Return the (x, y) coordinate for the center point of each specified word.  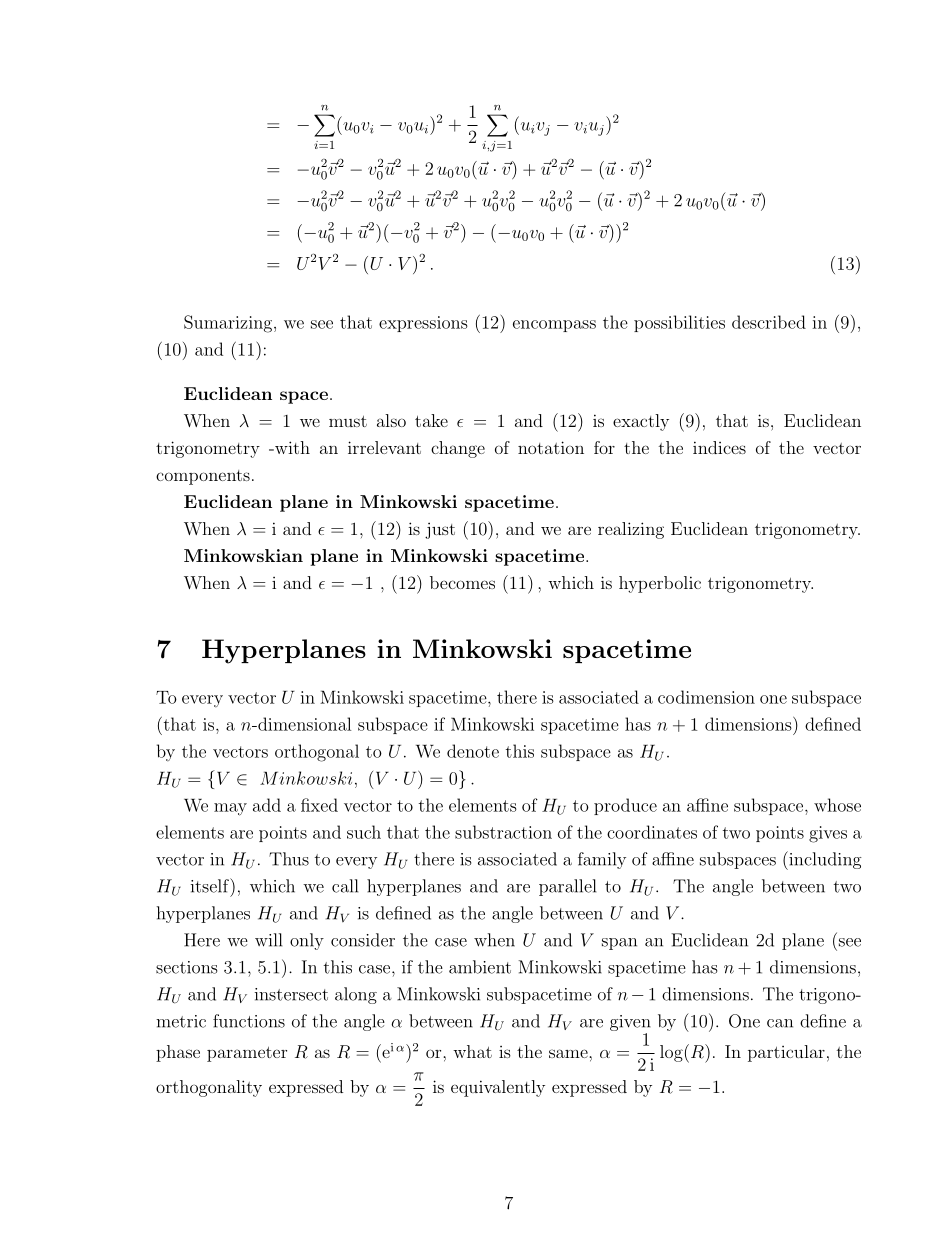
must (348, 421)
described (769, 322)
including (824, 860)
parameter (247, 1054)
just (440, 530)
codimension (706, 697)
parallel (567, 887)
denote (473, 751)
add (267, 805)
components (203, 477)
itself (211, 885)
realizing (631, 530)
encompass (554, 326)
